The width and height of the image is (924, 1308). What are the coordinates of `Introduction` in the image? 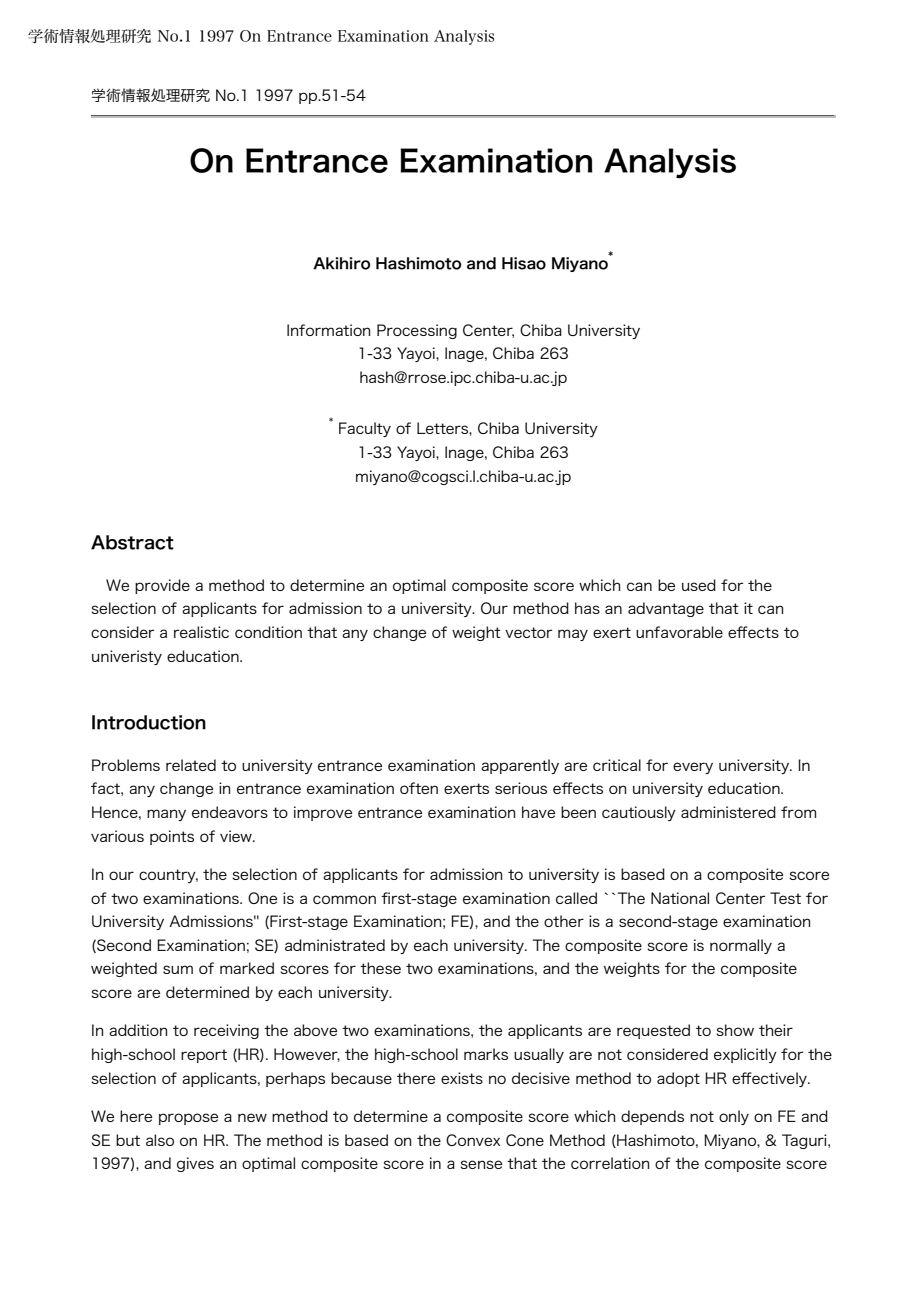 It's located at (149, 722).
